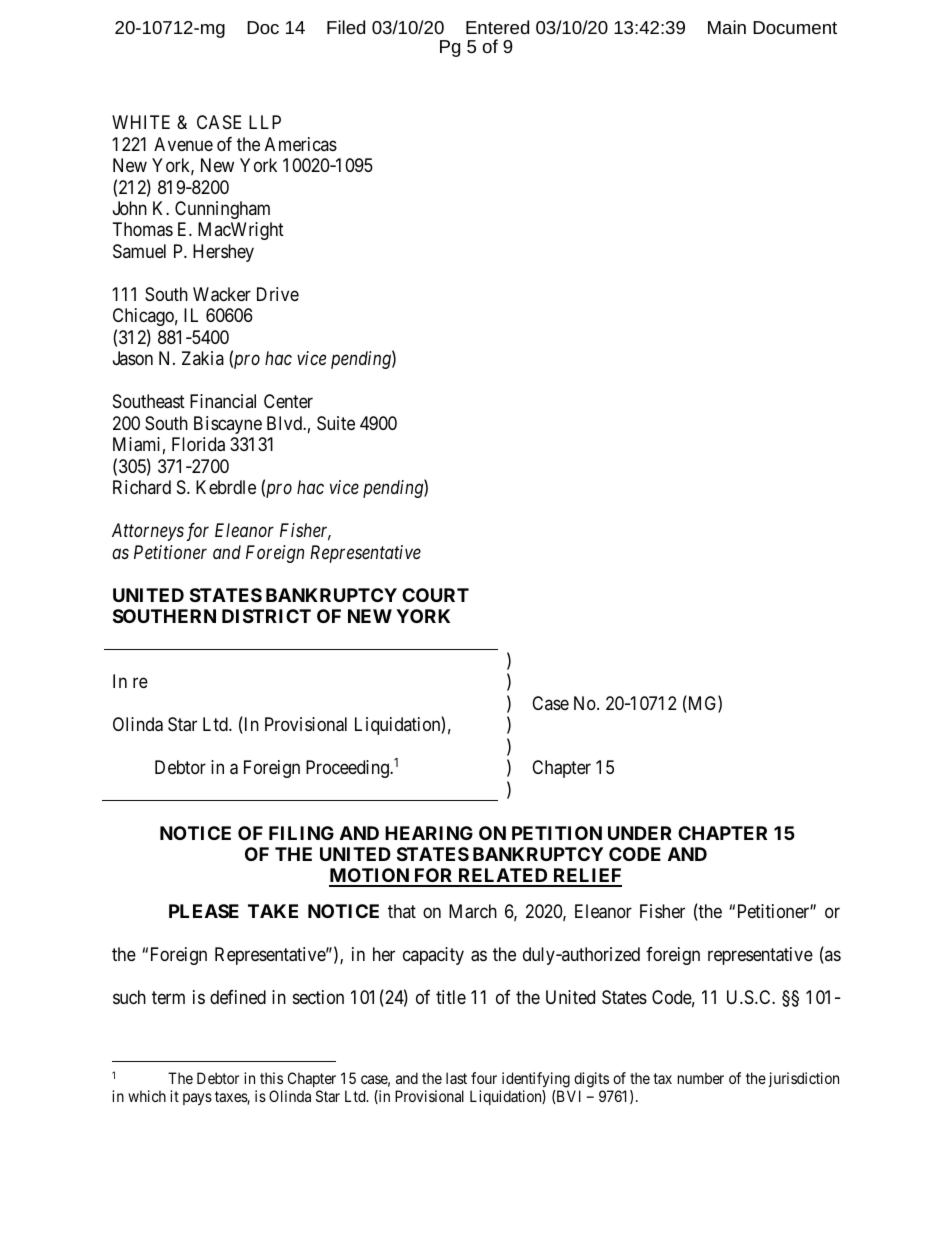 The height and width of the screenshot is (1233, 952). Describe the element at coordinates (348, 769) in the screenshot. I see `Proceeding` at that location.
